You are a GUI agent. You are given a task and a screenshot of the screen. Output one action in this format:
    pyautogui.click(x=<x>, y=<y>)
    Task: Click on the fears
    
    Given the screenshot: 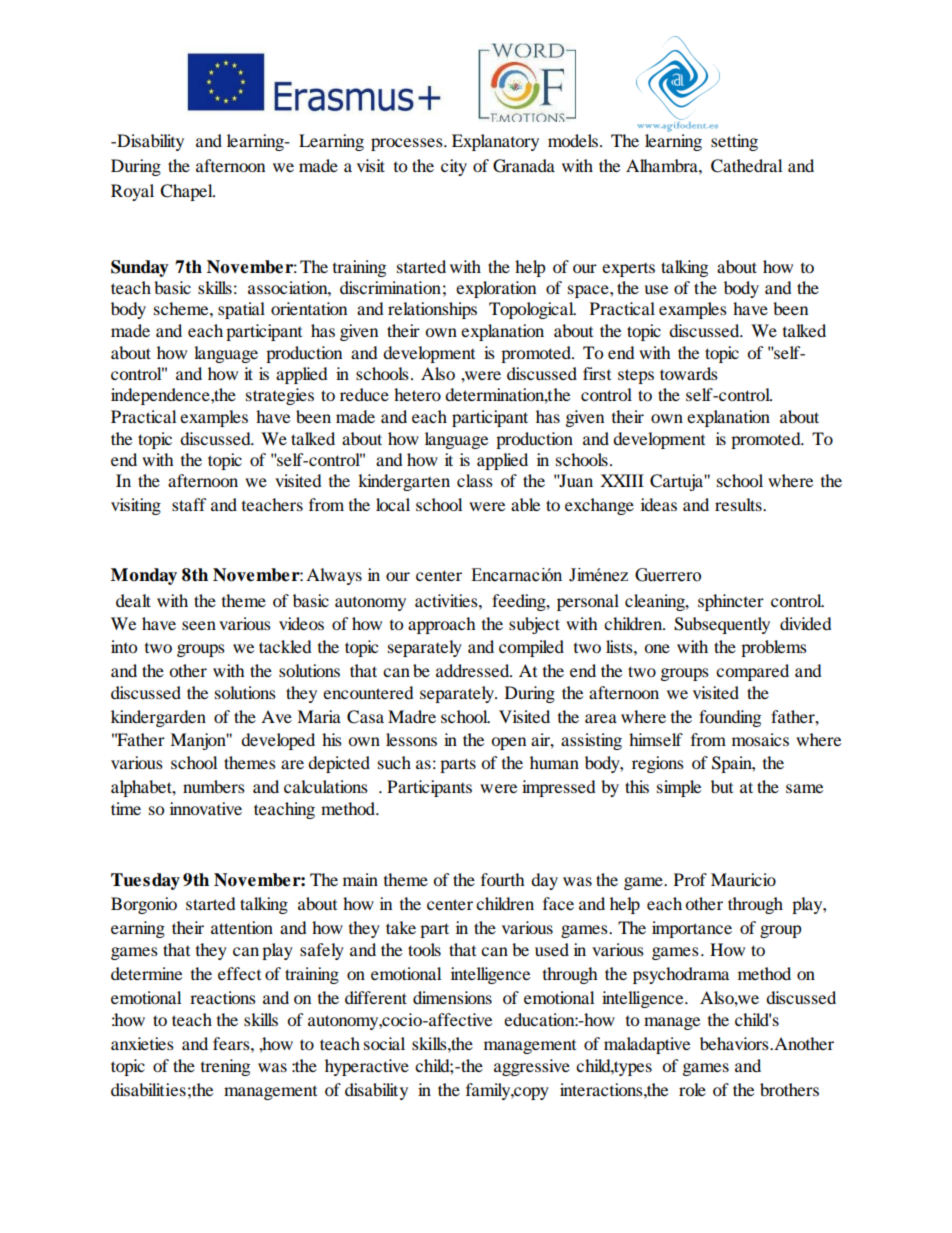 What is the action you would take?
    pyautogui.click(x=232, y=1043)
